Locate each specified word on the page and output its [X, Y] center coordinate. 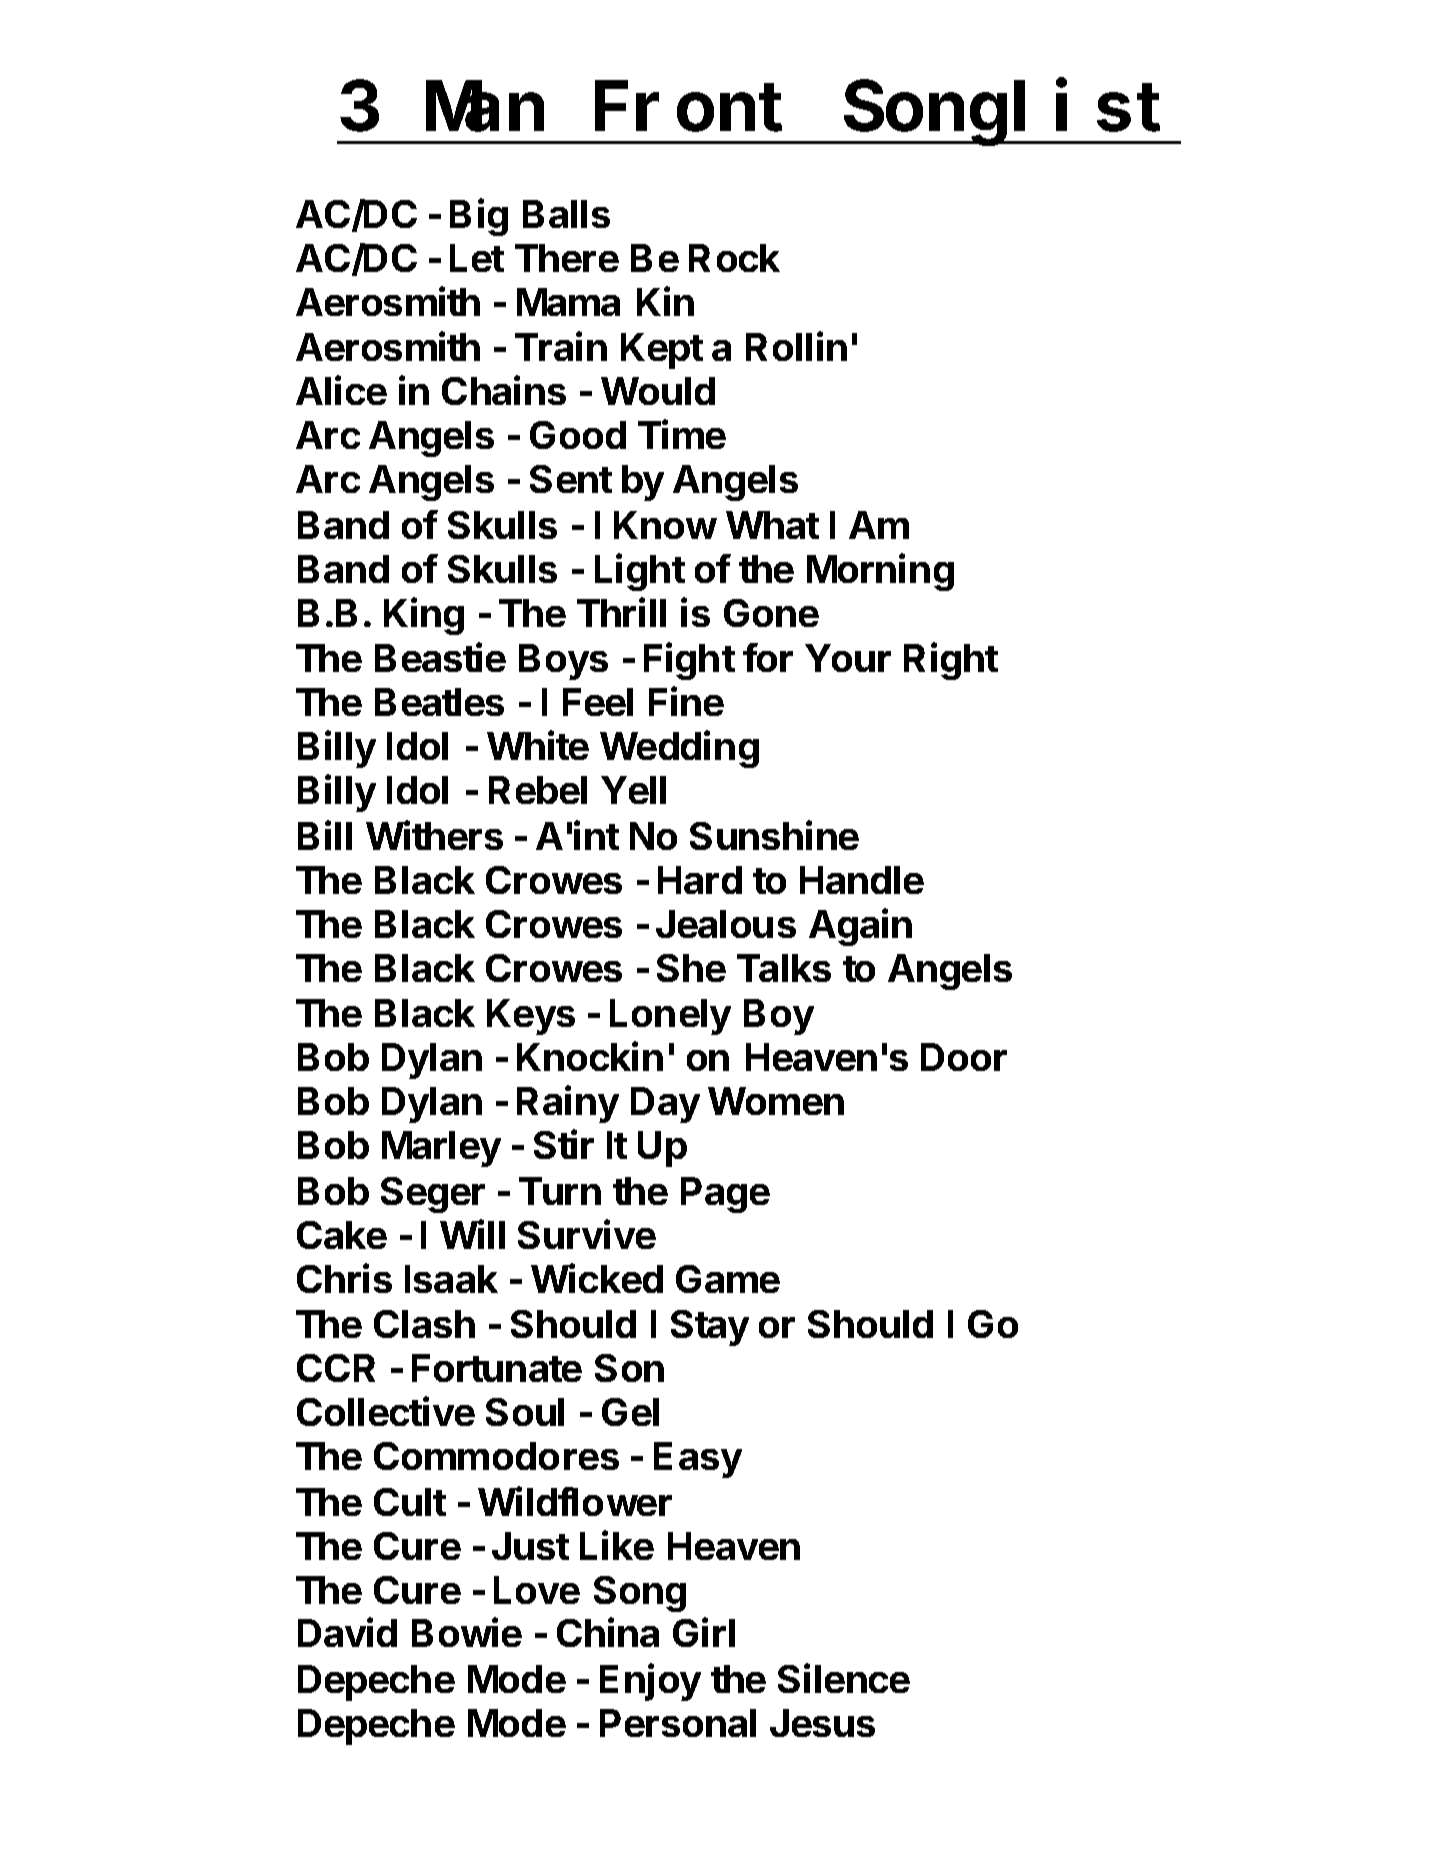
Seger [433, 1195]
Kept [662, 351]
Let [477, 258]
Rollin [796, 346]
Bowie [467, 1632]
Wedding [679, 749]
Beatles [439, 702]
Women [776, 1101]
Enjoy [650, 1682]
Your [848, 658]
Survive [587, 1234]
